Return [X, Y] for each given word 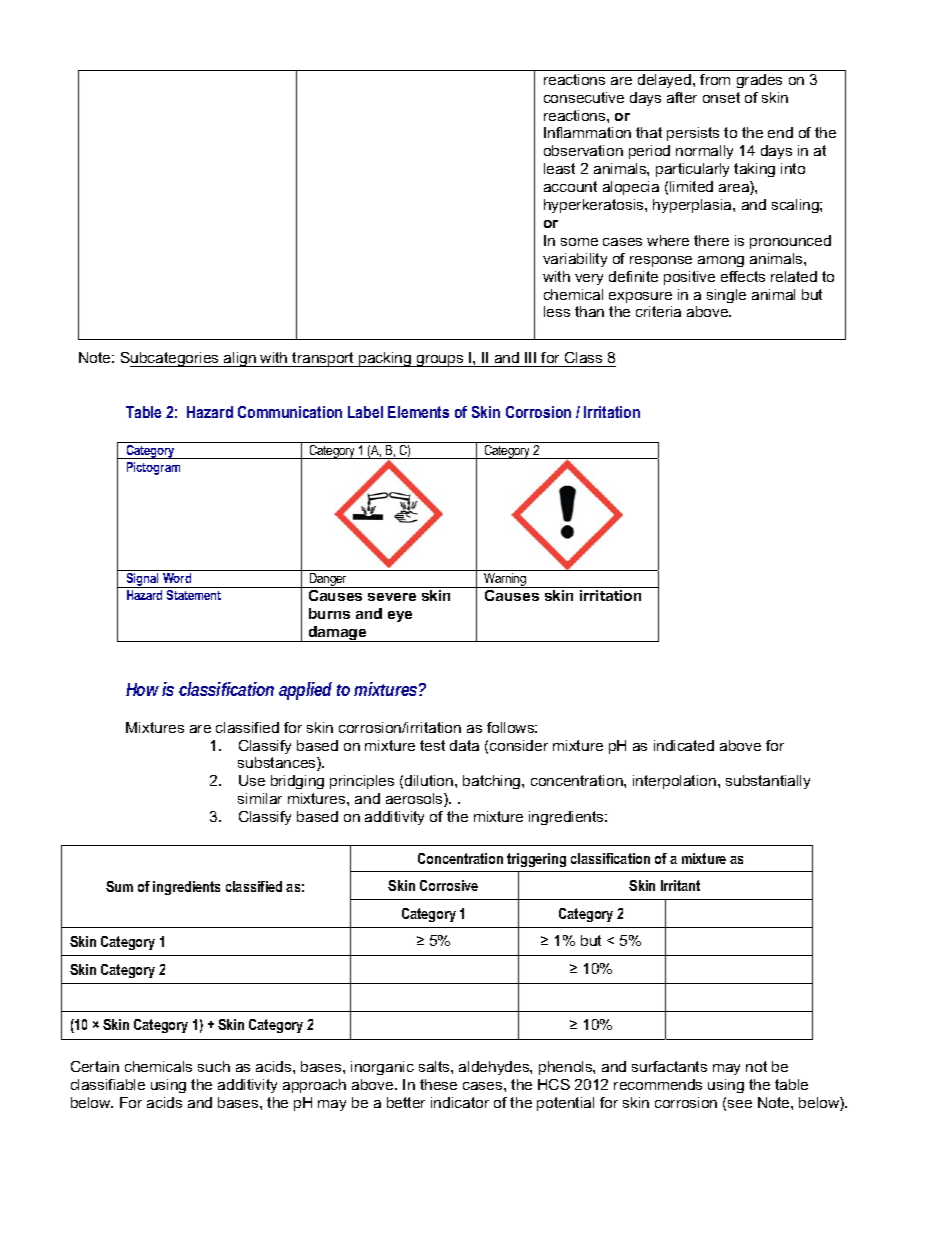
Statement [194, 595]
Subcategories [171, 359]
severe [392, 597]
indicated [684, 745]
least [559, 168]
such [214, 1066]
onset [721, 97]
